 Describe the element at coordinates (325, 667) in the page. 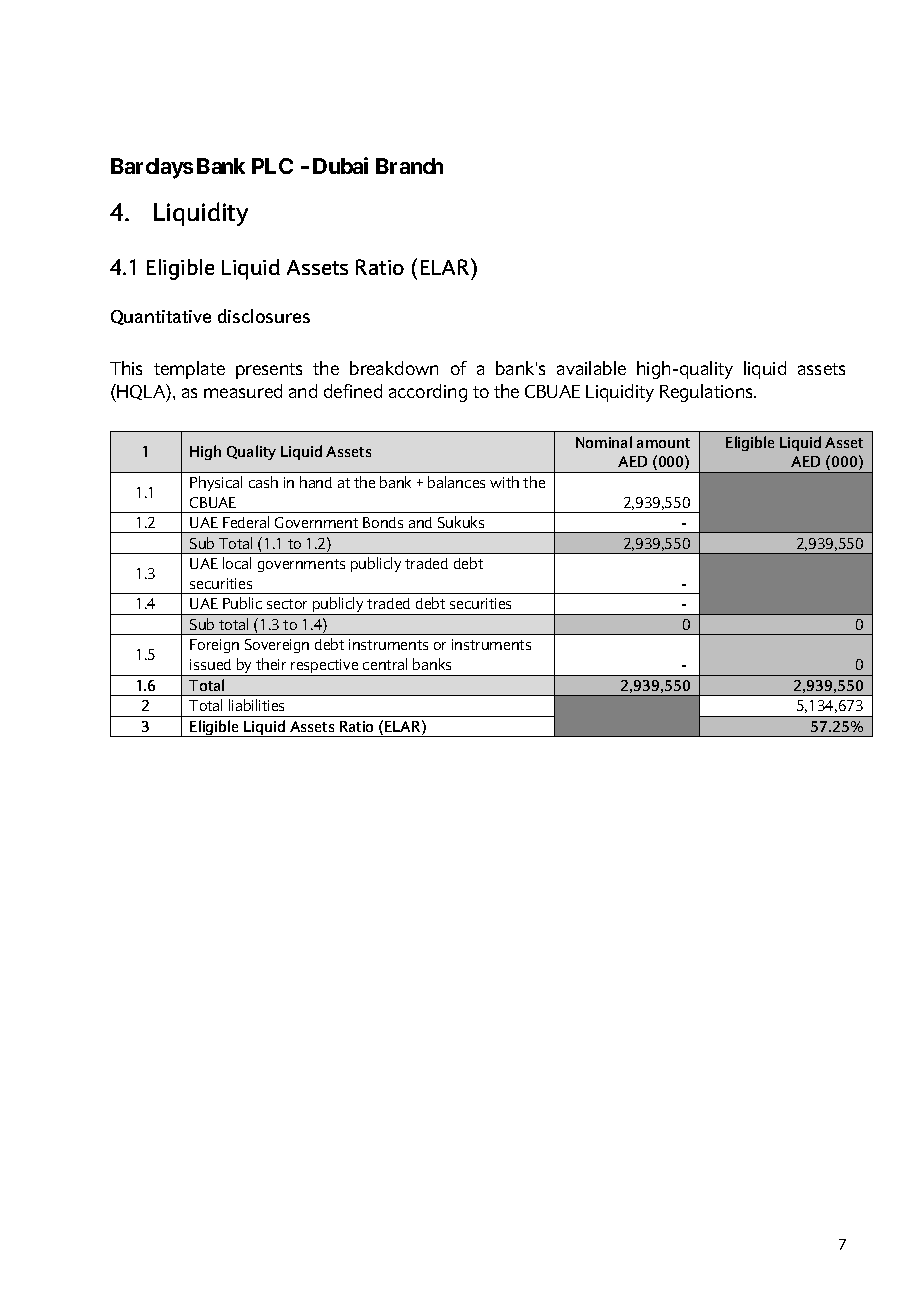

I see `respective` at that location.
